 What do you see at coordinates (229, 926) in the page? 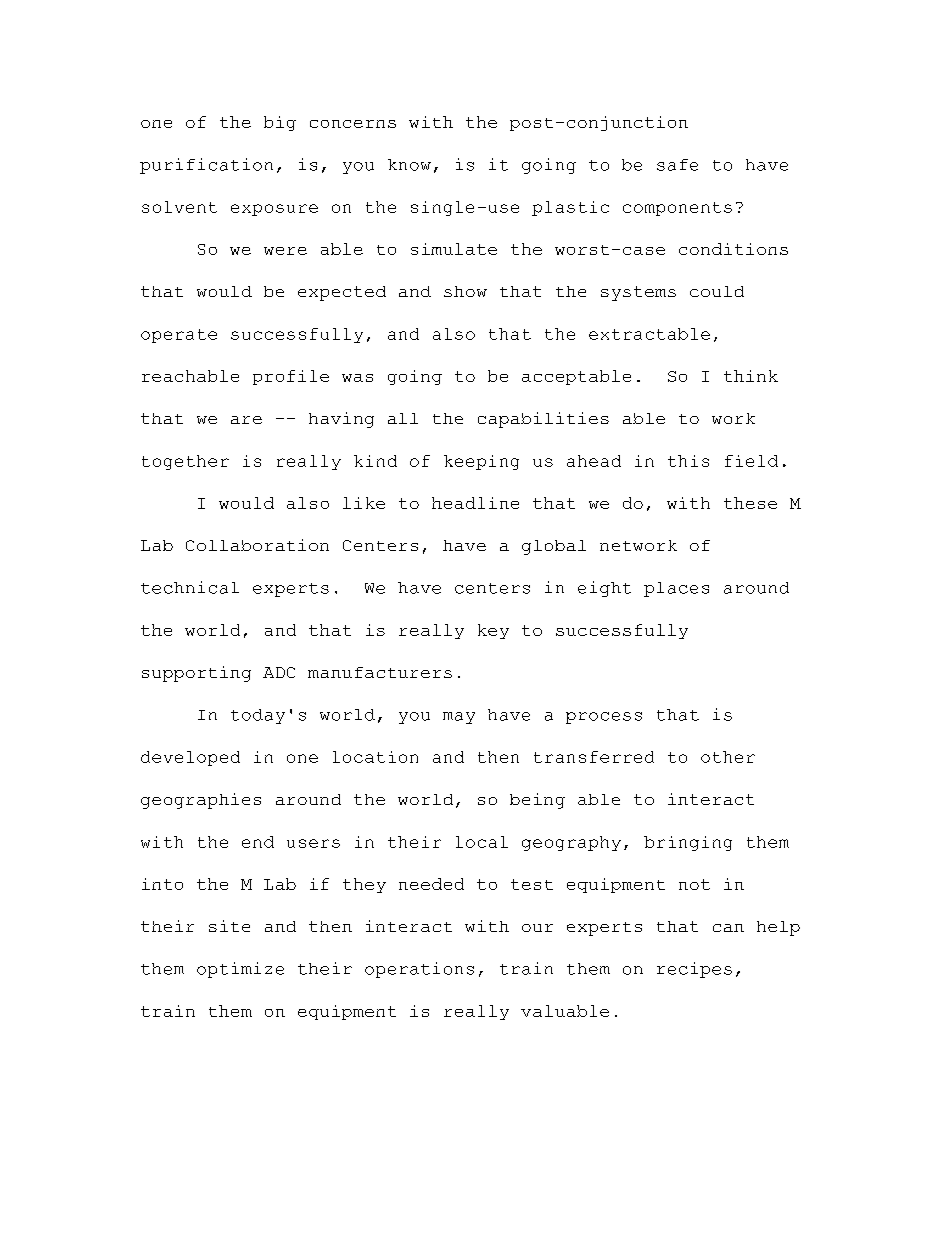
I see `site` at bounding box center [229, 926].
